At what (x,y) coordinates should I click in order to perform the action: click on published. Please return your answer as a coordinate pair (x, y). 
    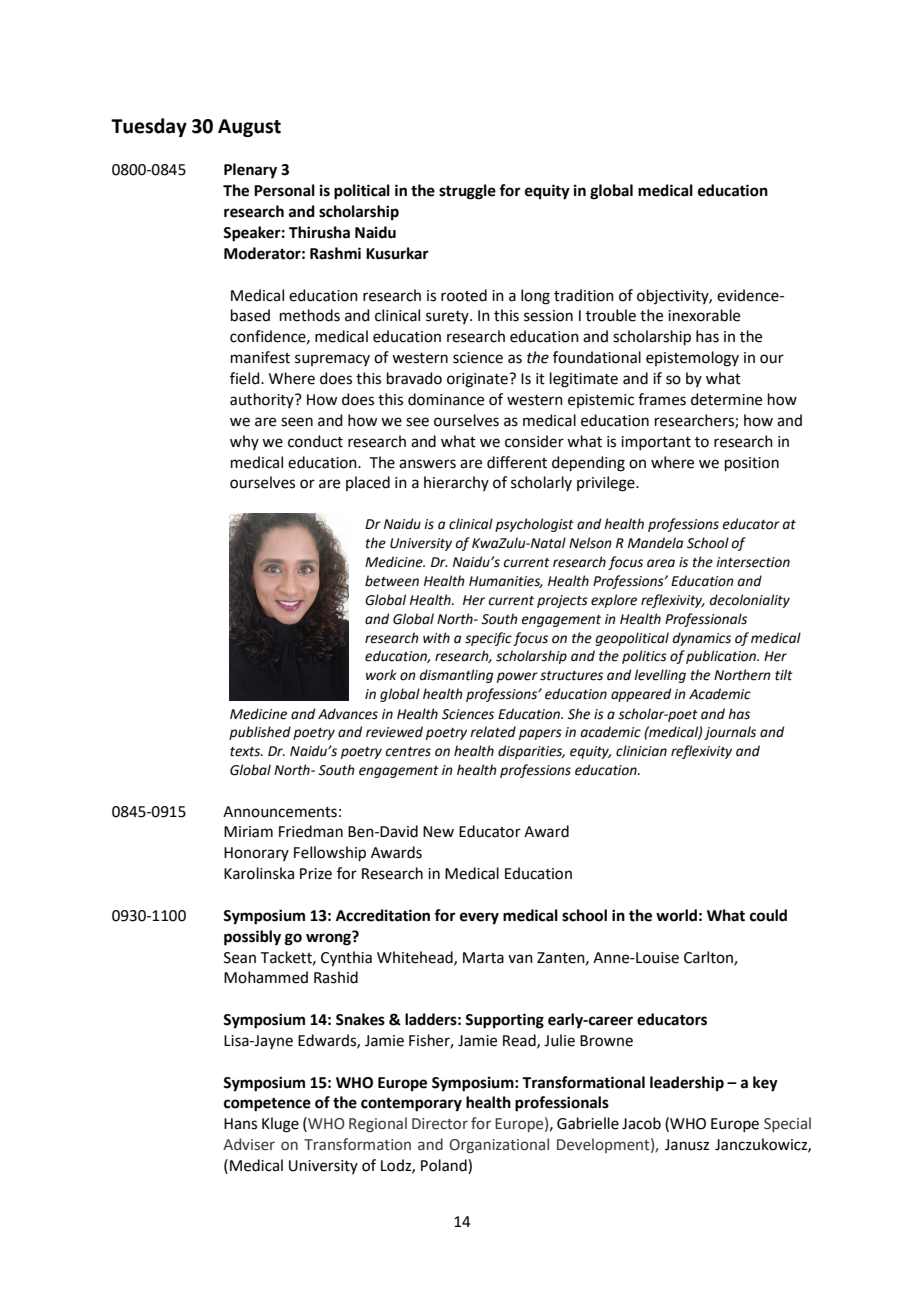
    Looking at the image, I should click on (260, 733).
